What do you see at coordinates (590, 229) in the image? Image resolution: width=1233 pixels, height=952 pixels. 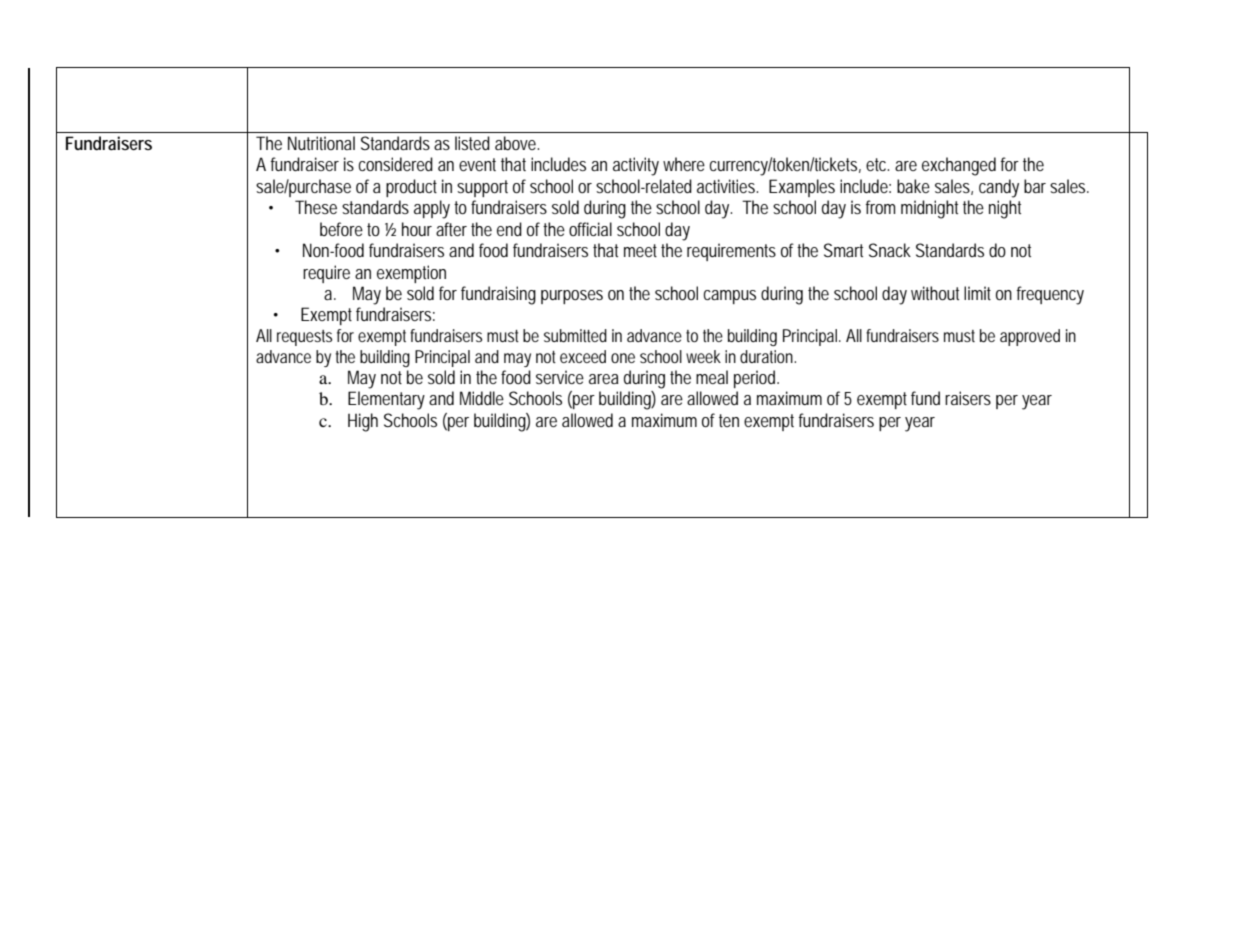 I see `official` at bounding box center [590, 229].
